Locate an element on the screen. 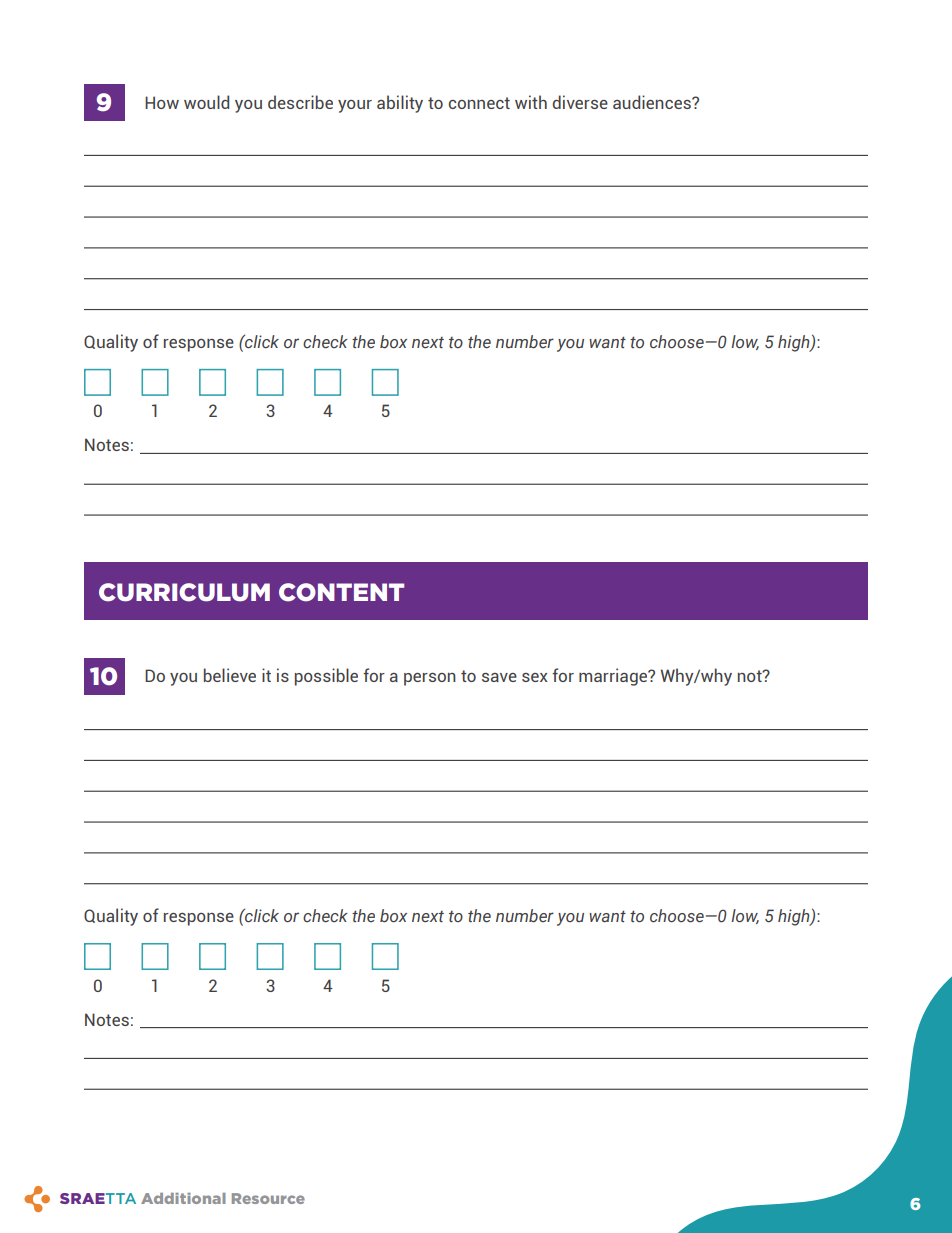 Image resolution: width=952 pixels, height=1233 pixels. would is located at coordinates (206, 102).
